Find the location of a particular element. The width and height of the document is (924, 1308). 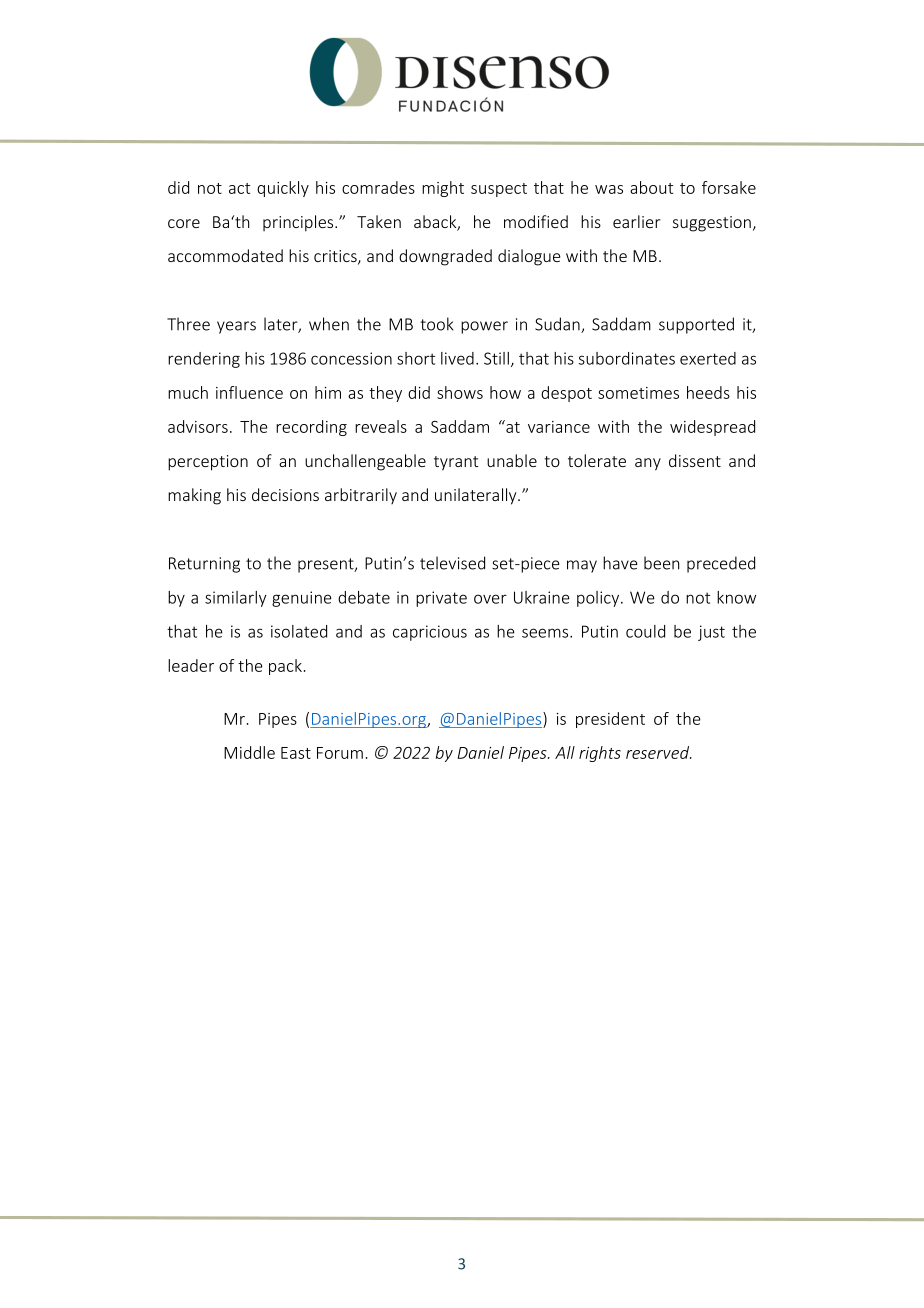

might is located at coordinates (443, 189).
